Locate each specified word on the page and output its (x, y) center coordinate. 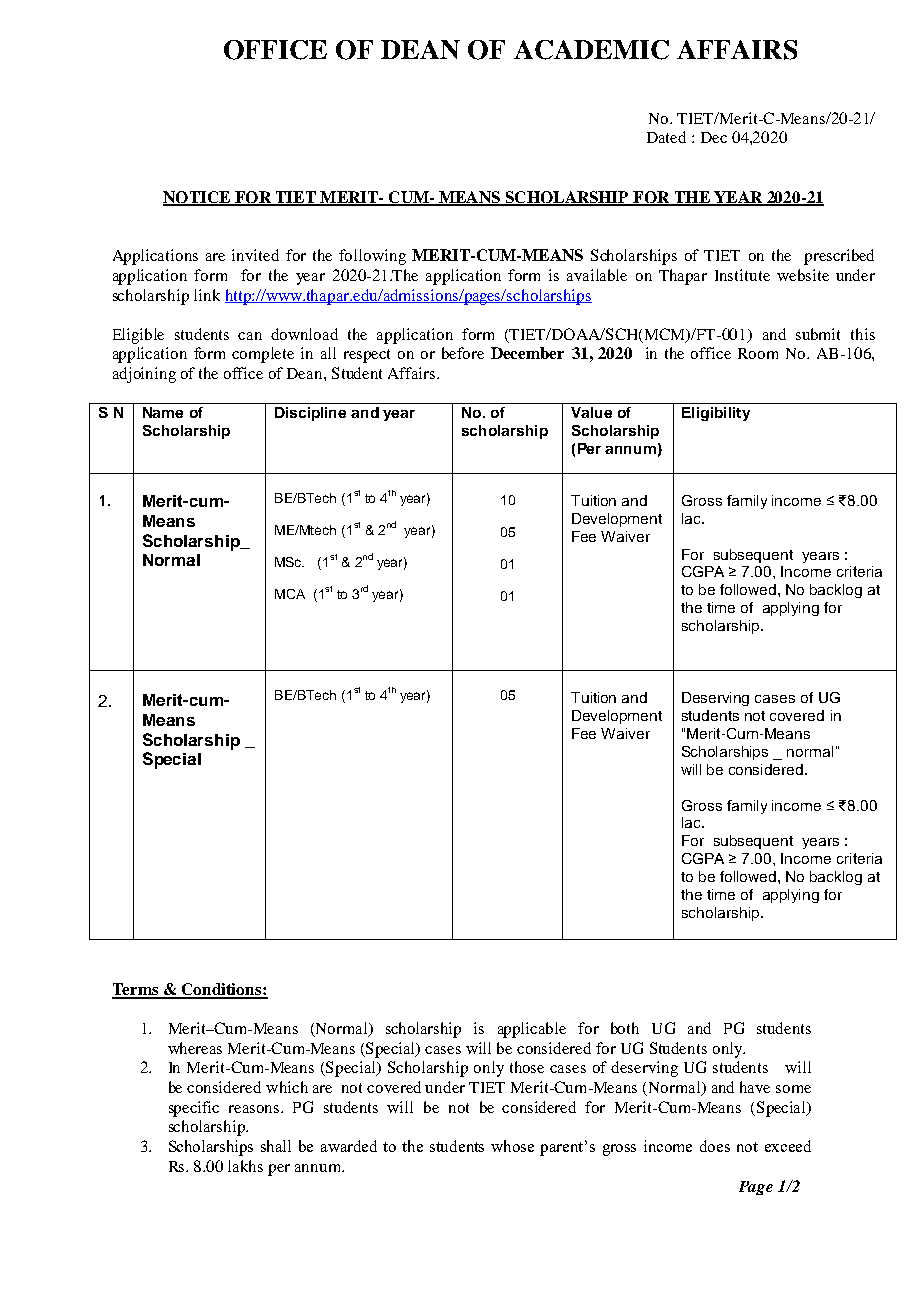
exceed (788, 1146)
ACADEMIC (591, 50)
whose (512, 1146)
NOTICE (198, 198)
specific (194, 1109)
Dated (666, 137)
